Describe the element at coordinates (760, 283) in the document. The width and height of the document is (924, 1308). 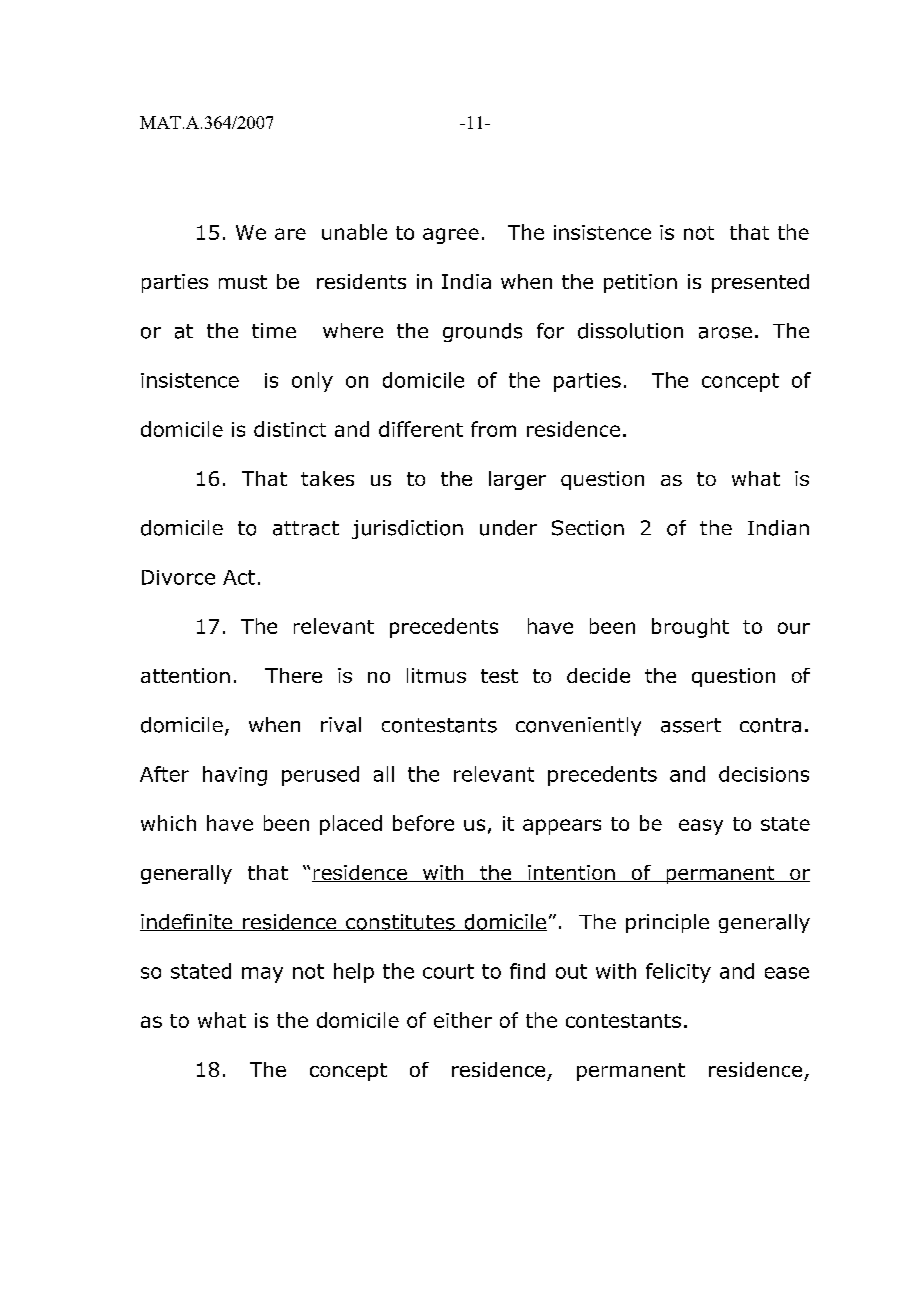
I see `presented` at that location.
